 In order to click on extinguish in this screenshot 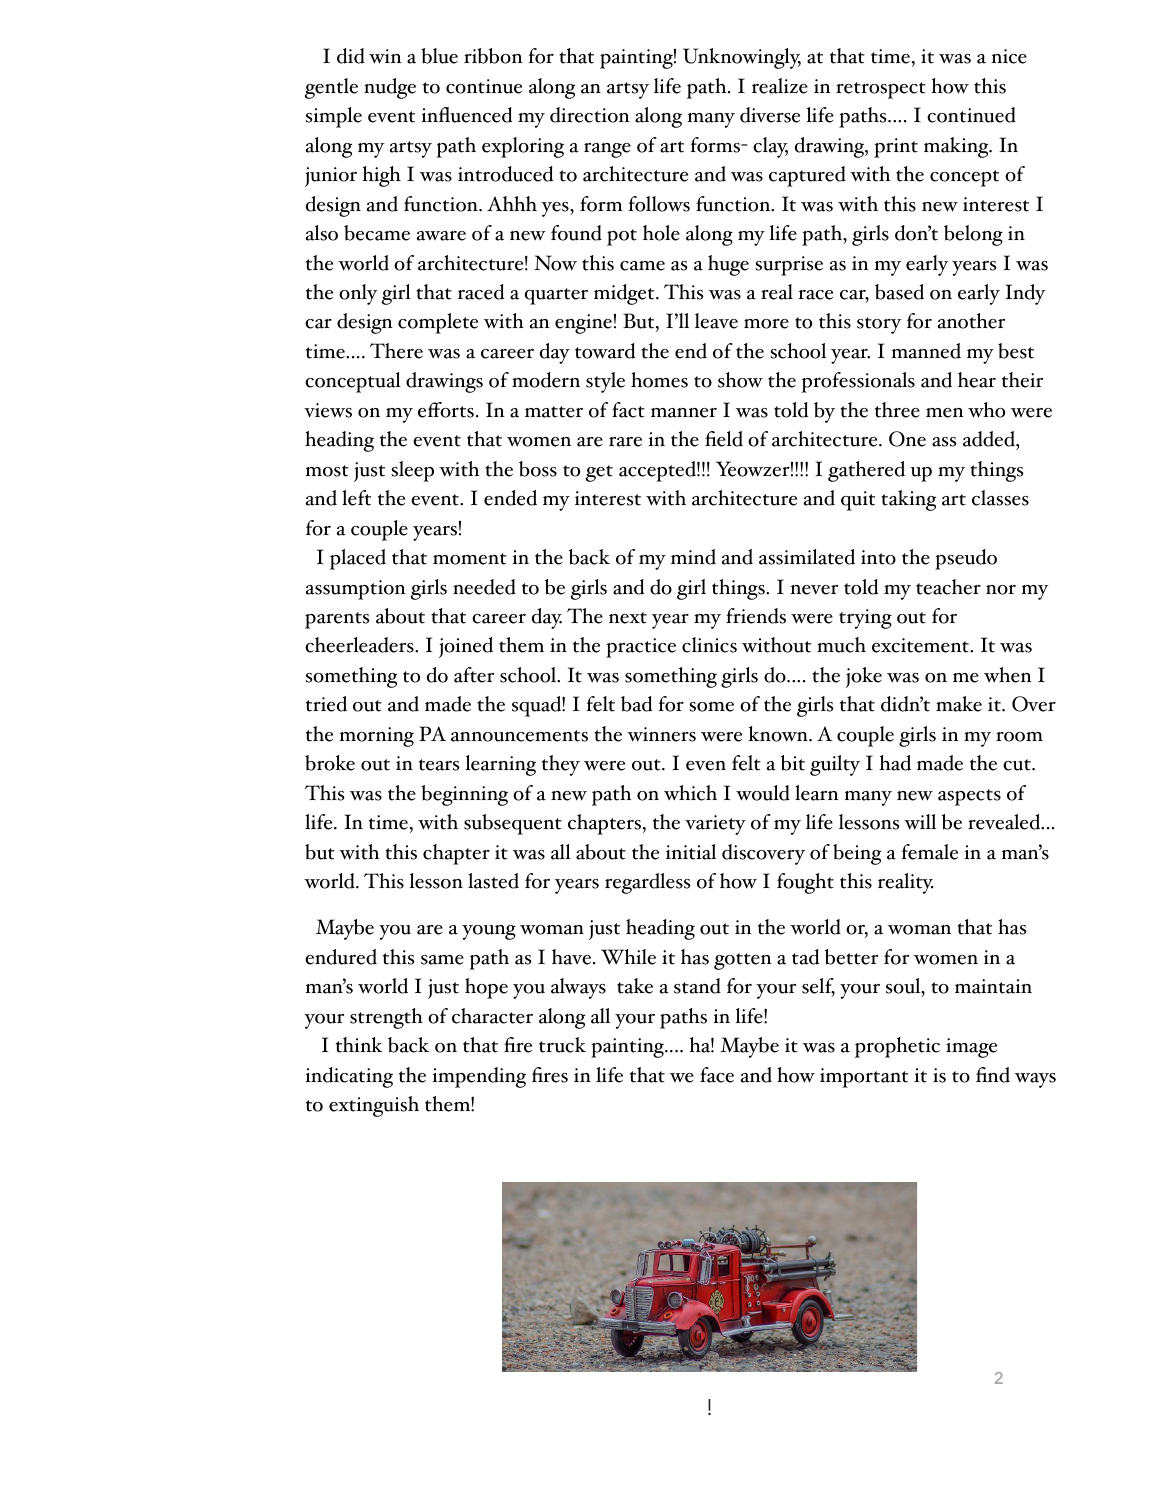, I will do `click(374, 1106)`.
